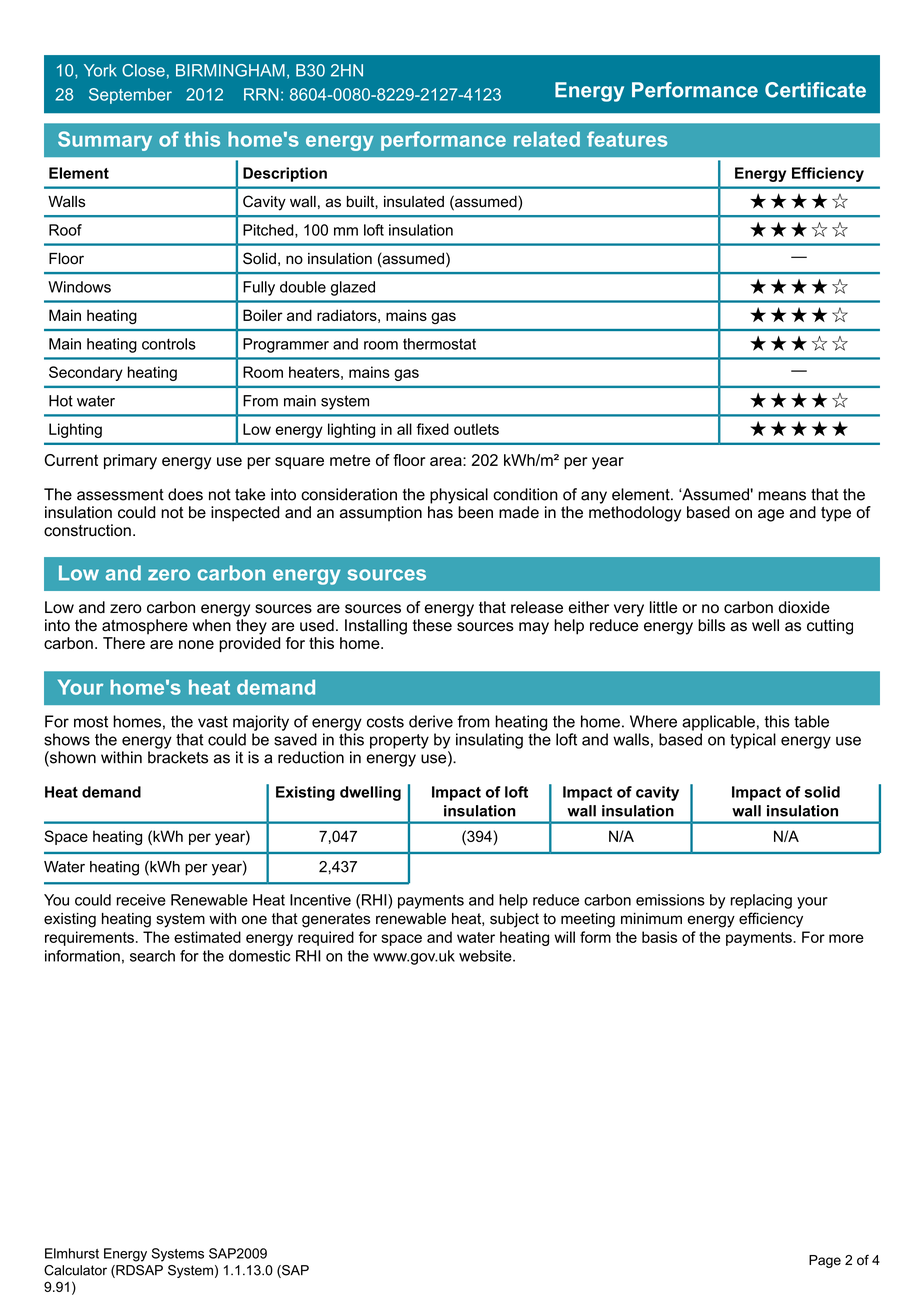  What do you see at coordinates (432, 625) in the screenshot?
I see `these` at bounding box center [432, 625].
